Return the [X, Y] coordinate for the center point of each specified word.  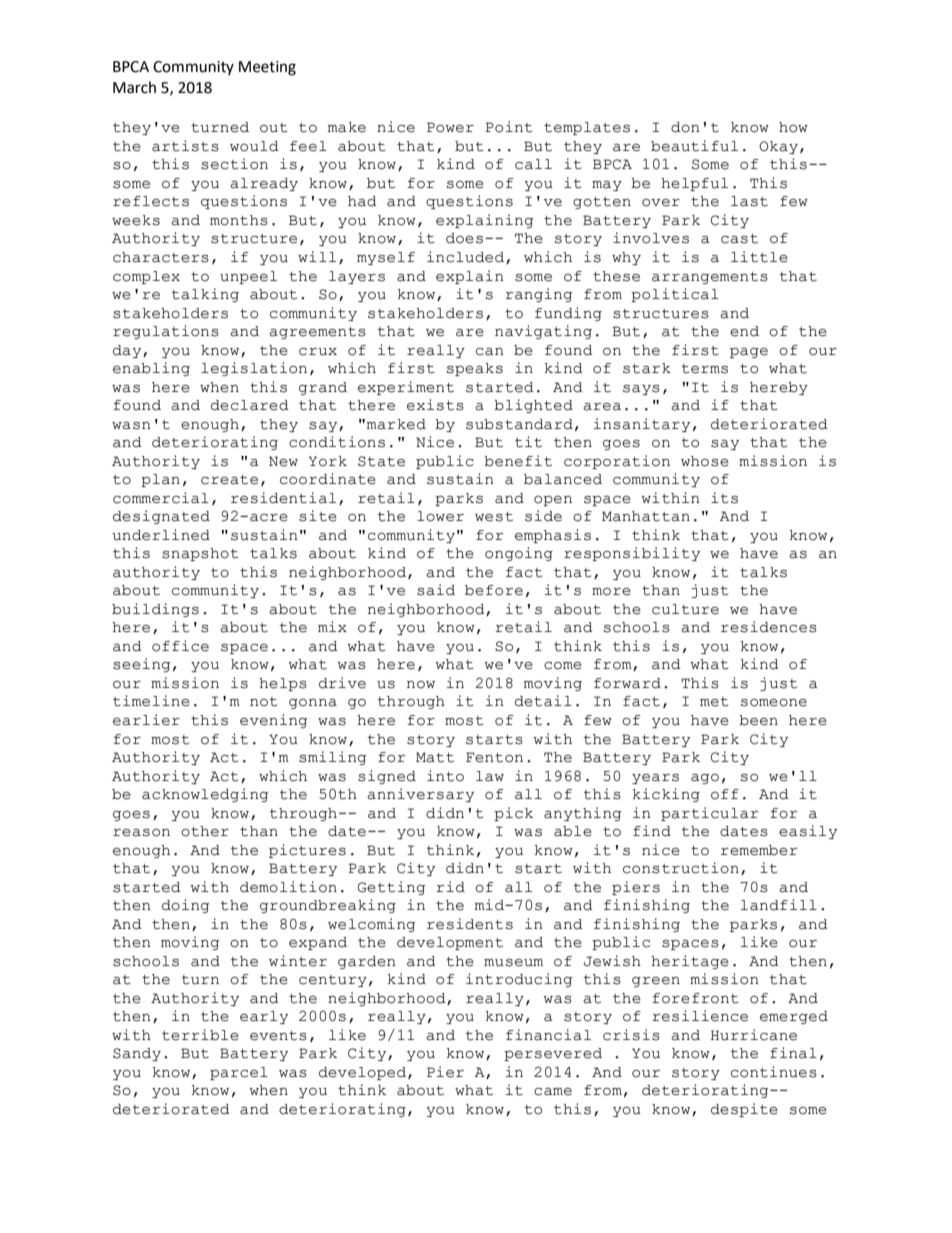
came [553, 1092]
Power [450, 127]
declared [250, 405]
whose [705, 461]
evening [273, 721]
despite [744, 1110]
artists [185, 146]
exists [435, 405]
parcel [239, 1073]
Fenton [494, 757]
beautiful [694, 146]
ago [705, 779]
